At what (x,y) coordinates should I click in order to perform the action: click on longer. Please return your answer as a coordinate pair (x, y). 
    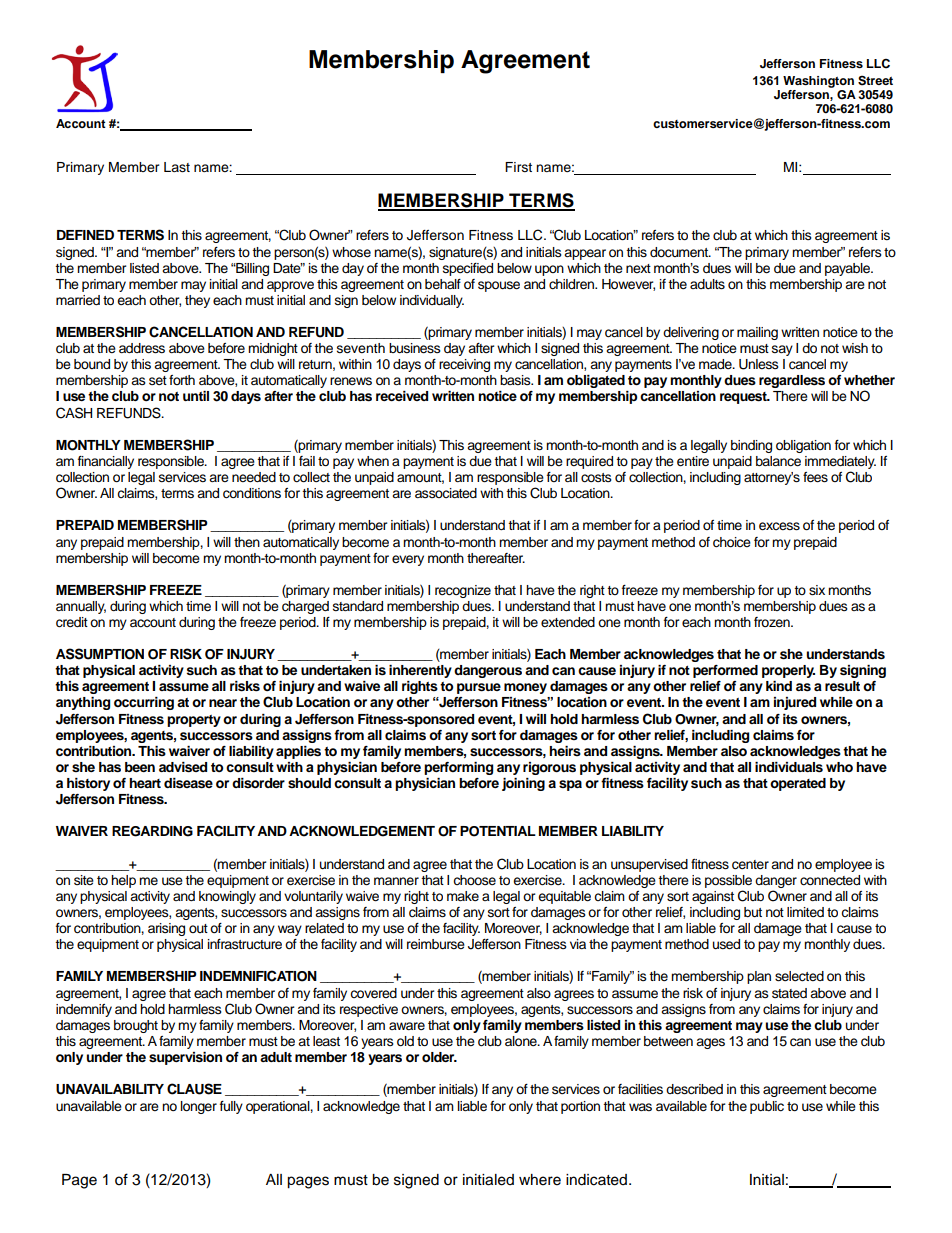
    Looking at the image, I should click on (199, 1107).
